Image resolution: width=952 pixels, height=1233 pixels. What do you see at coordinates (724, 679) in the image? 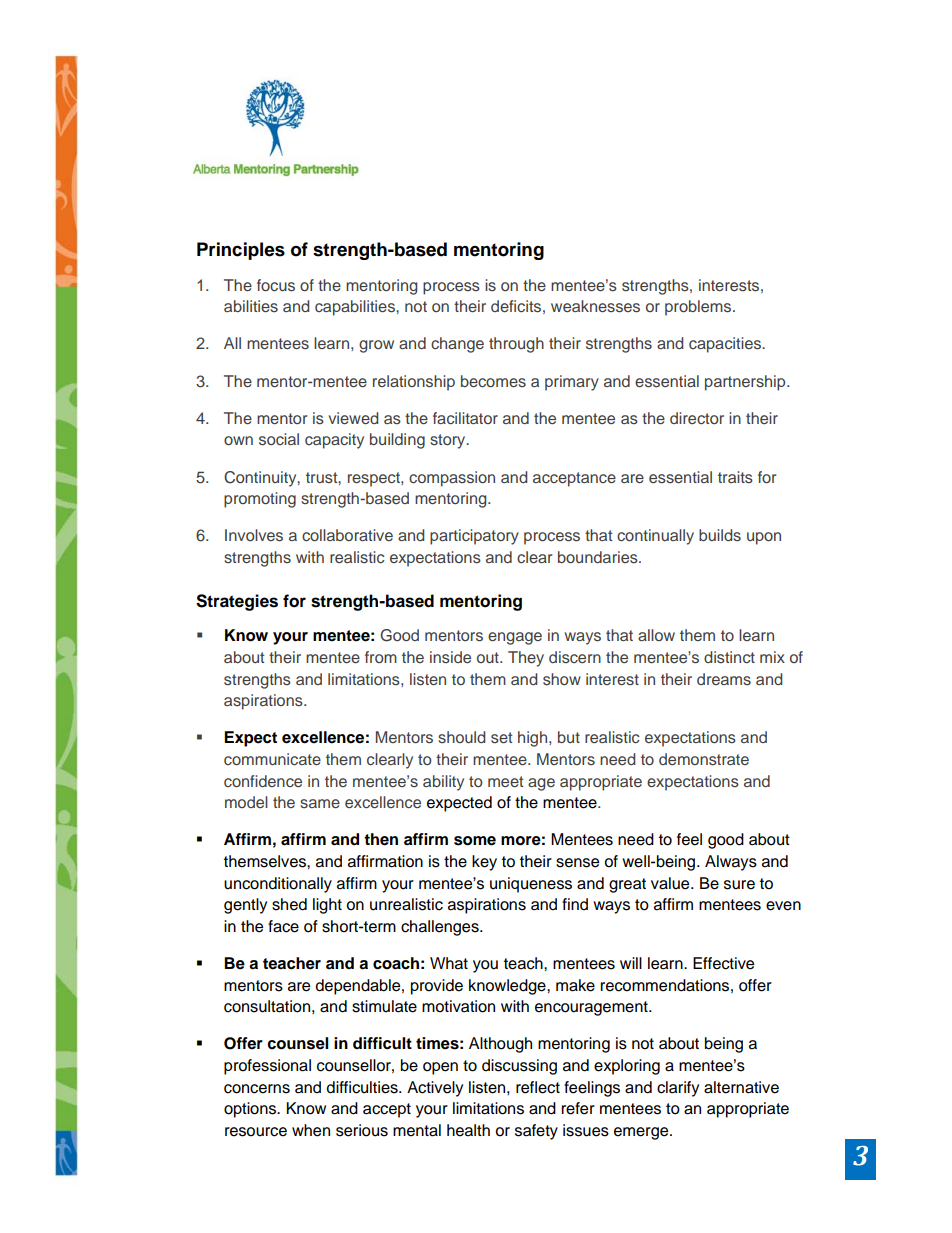
I see `dreams` at bounding box center [724, 679].
